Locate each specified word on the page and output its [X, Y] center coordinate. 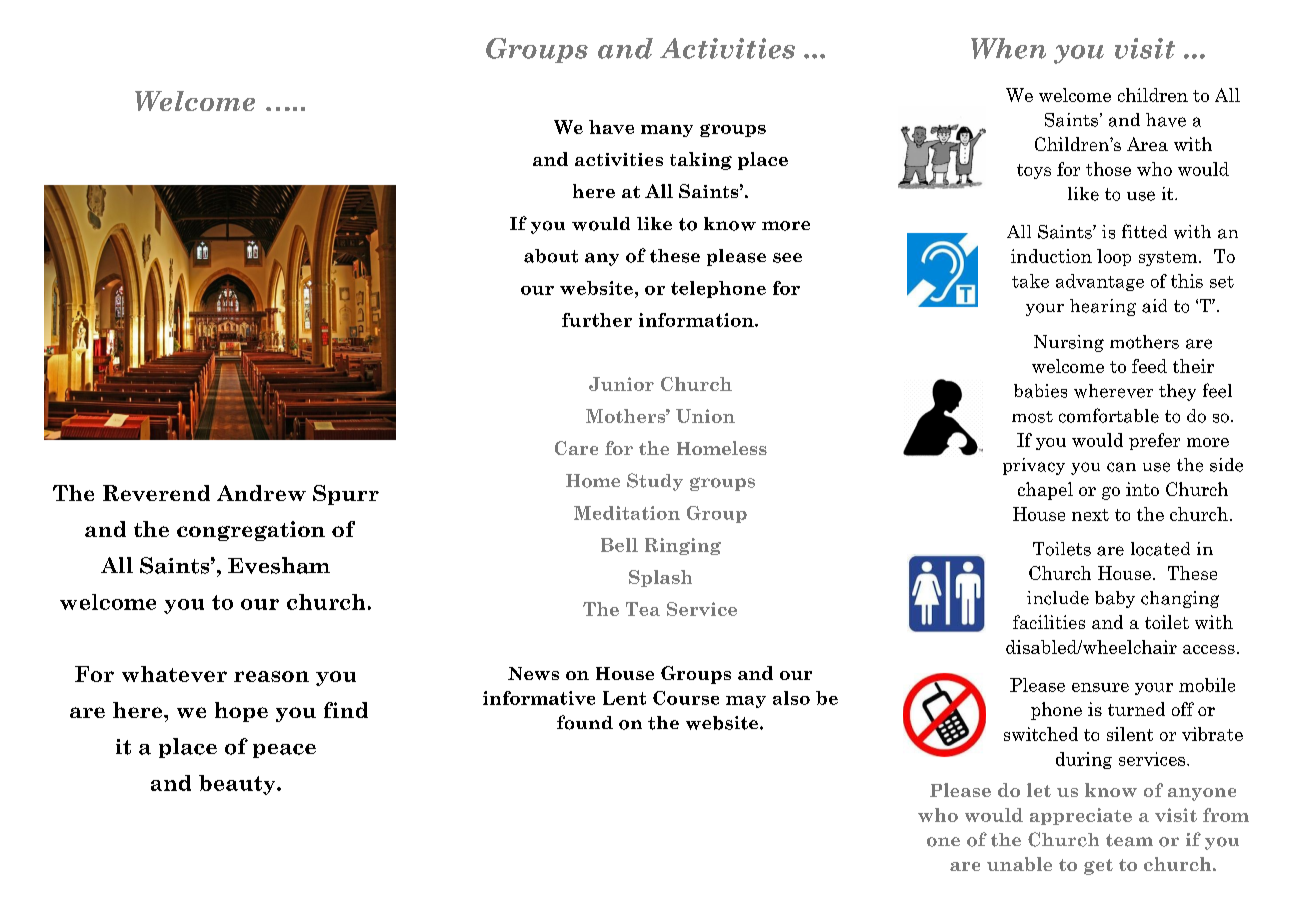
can [1121, 467]
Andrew [261, 493]
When [1008, 48]
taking [701, 161]
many [667, 131]
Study [655, 482]
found [585, 722]
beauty [238, 785]
